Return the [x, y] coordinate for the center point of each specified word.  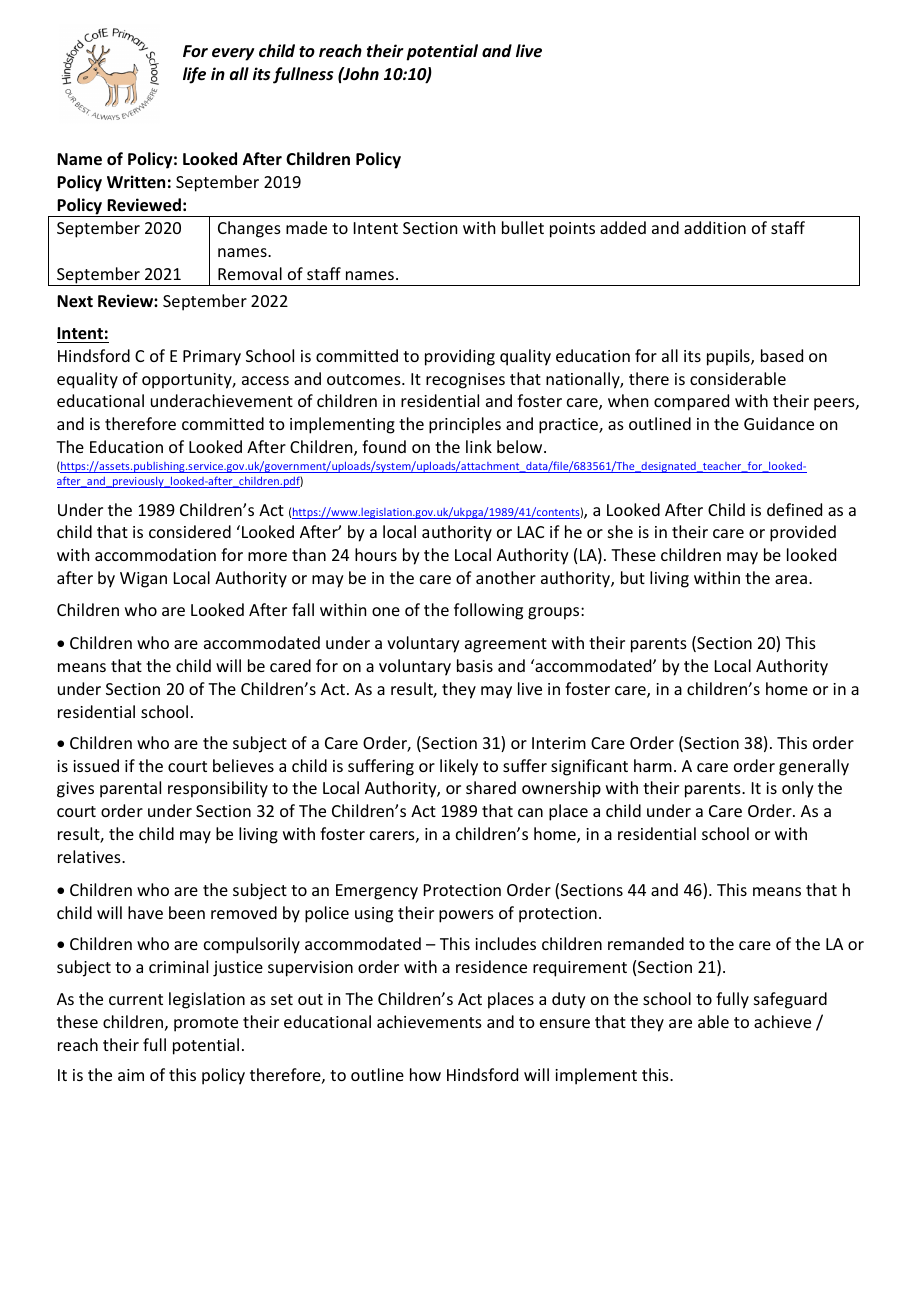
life [194, 75]
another [506, 577]
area [791, 579]
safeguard [790, 1000]
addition [715, 227]
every [233, 54]
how [425, 1074]
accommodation [155, 554]
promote [206, 1024]
